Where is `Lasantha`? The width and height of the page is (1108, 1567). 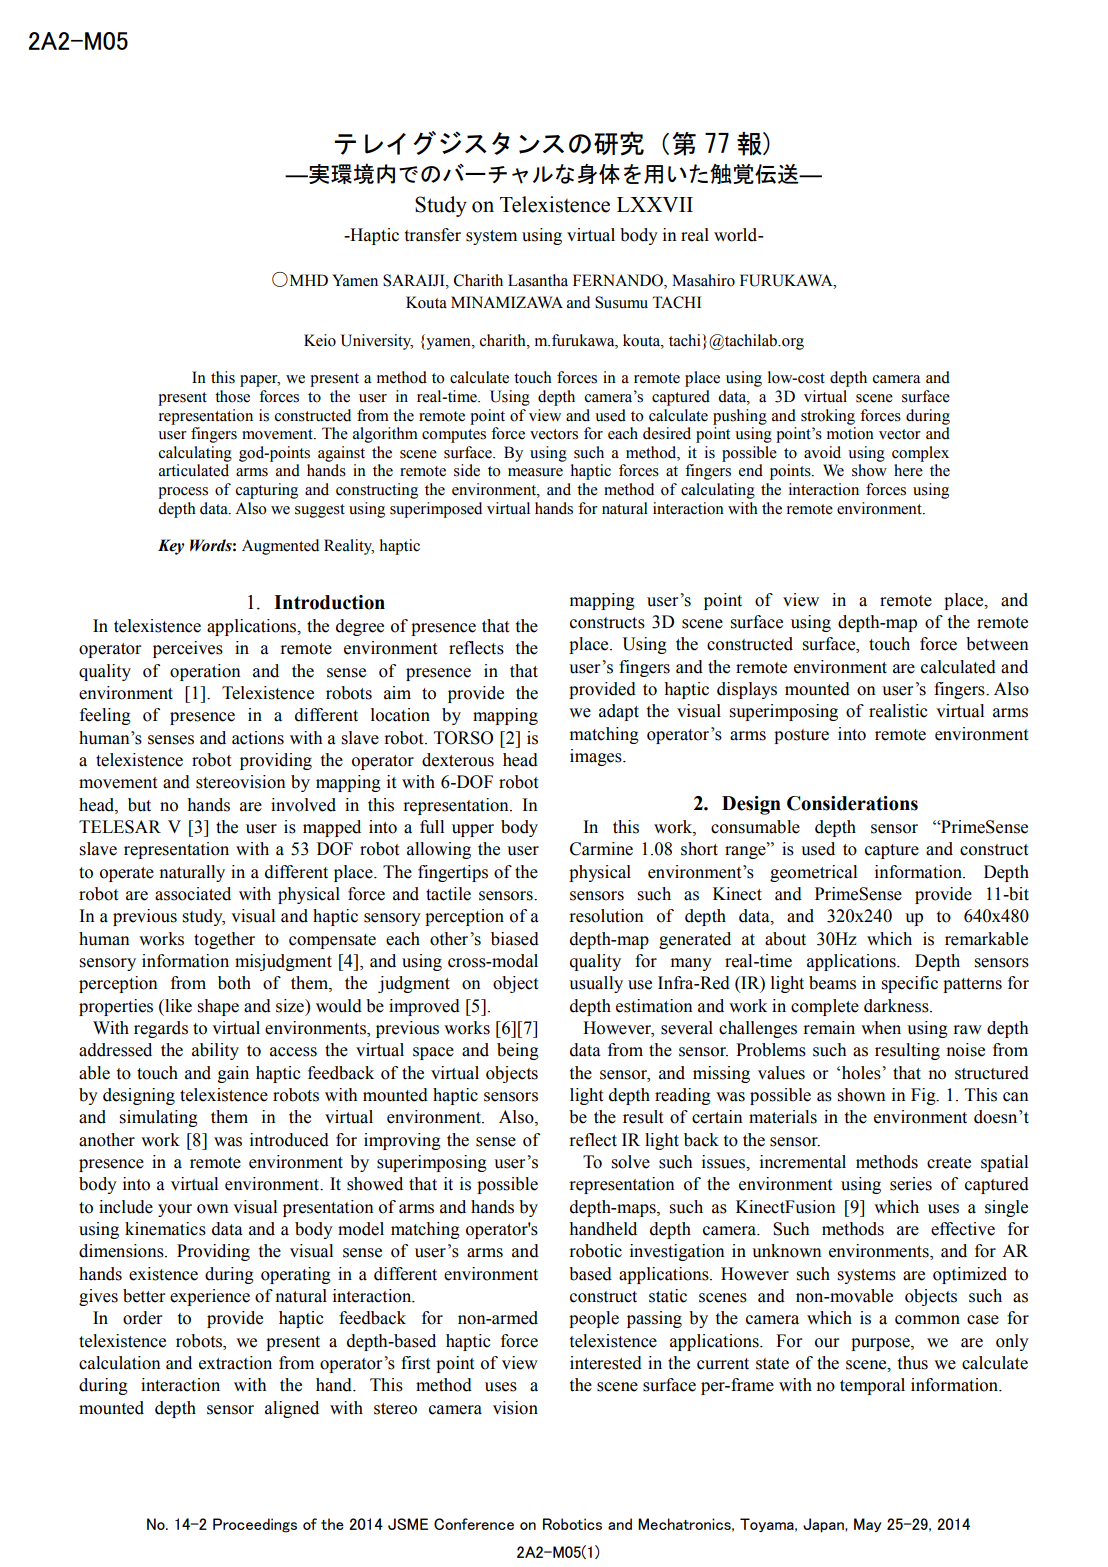
Lasantha is located at coordinates (538, 280).
